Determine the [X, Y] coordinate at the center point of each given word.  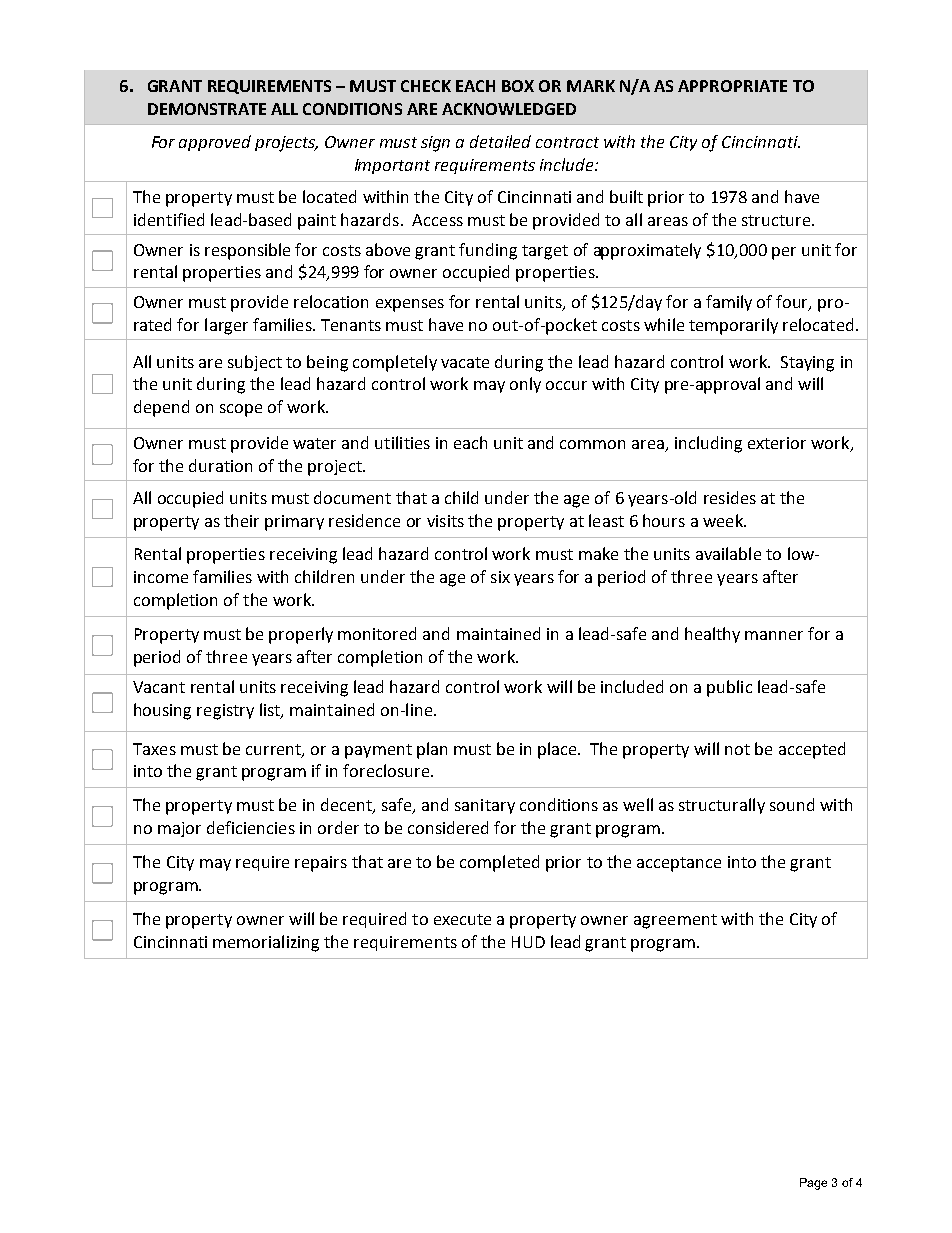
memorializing [266, 943]
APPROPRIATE [732, 86]
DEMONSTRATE [207, 109]
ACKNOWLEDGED [509, 109]
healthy [712, 635]
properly [301, 635]
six [500, 577]
